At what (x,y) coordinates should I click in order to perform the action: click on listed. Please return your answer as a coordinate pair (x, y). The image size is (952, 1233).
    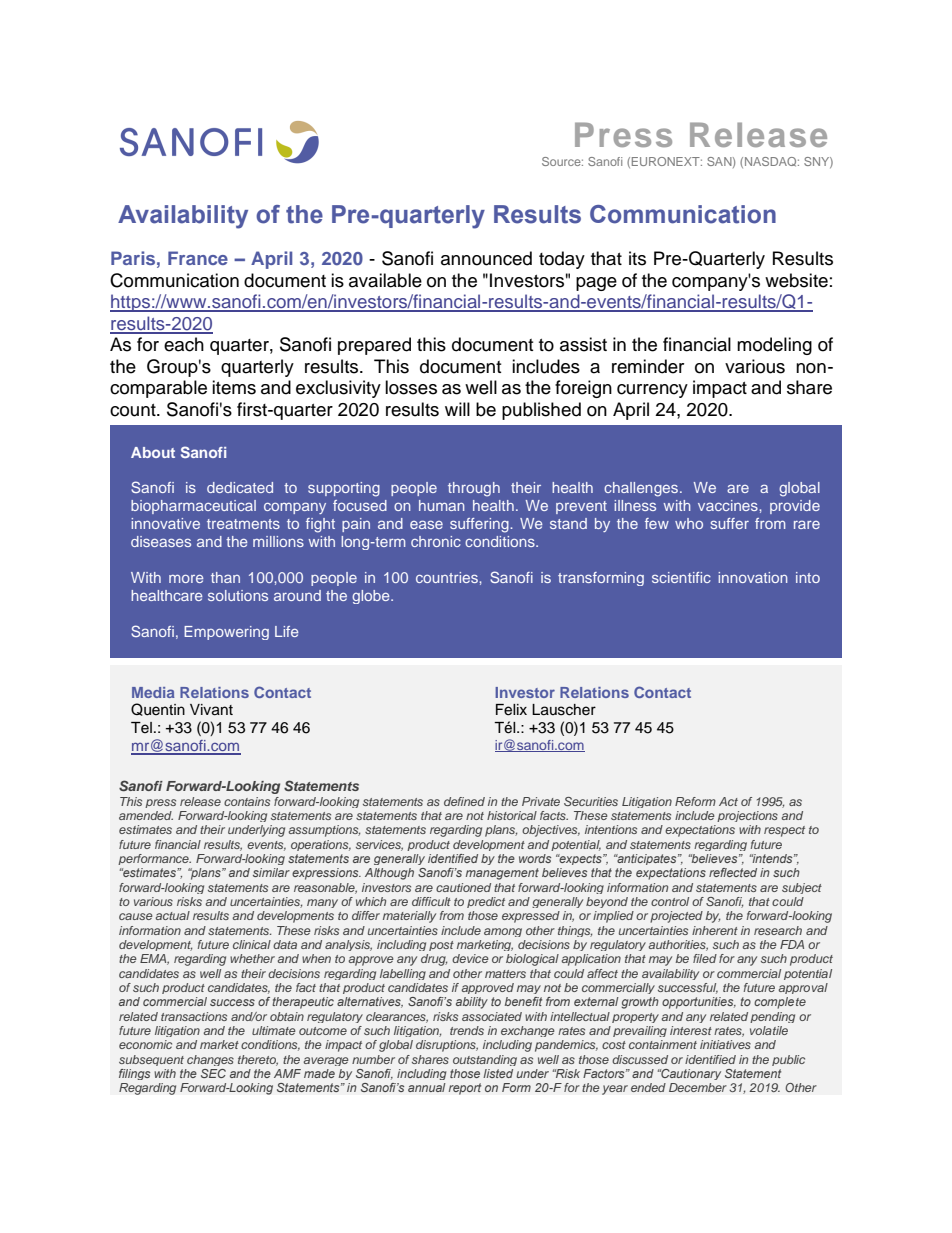
    Looking at the image, I should click on (498, 1073).
